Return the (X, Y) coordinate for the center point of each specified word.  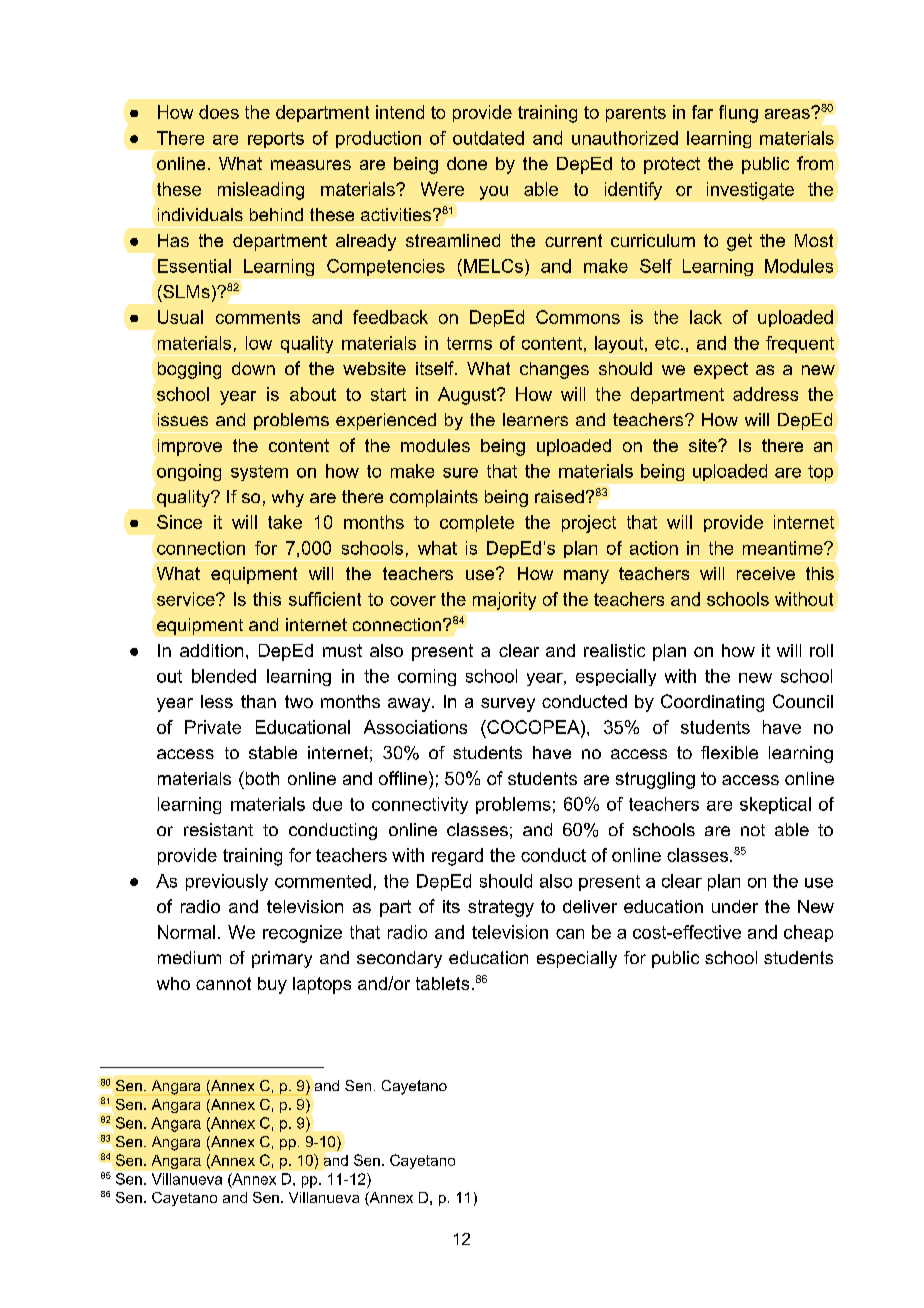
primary (282, 959)
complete (477, 523)
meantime (784, 548)
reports (276, 140)
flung (738, 114)
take (285, 522)
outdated (488, 138)
